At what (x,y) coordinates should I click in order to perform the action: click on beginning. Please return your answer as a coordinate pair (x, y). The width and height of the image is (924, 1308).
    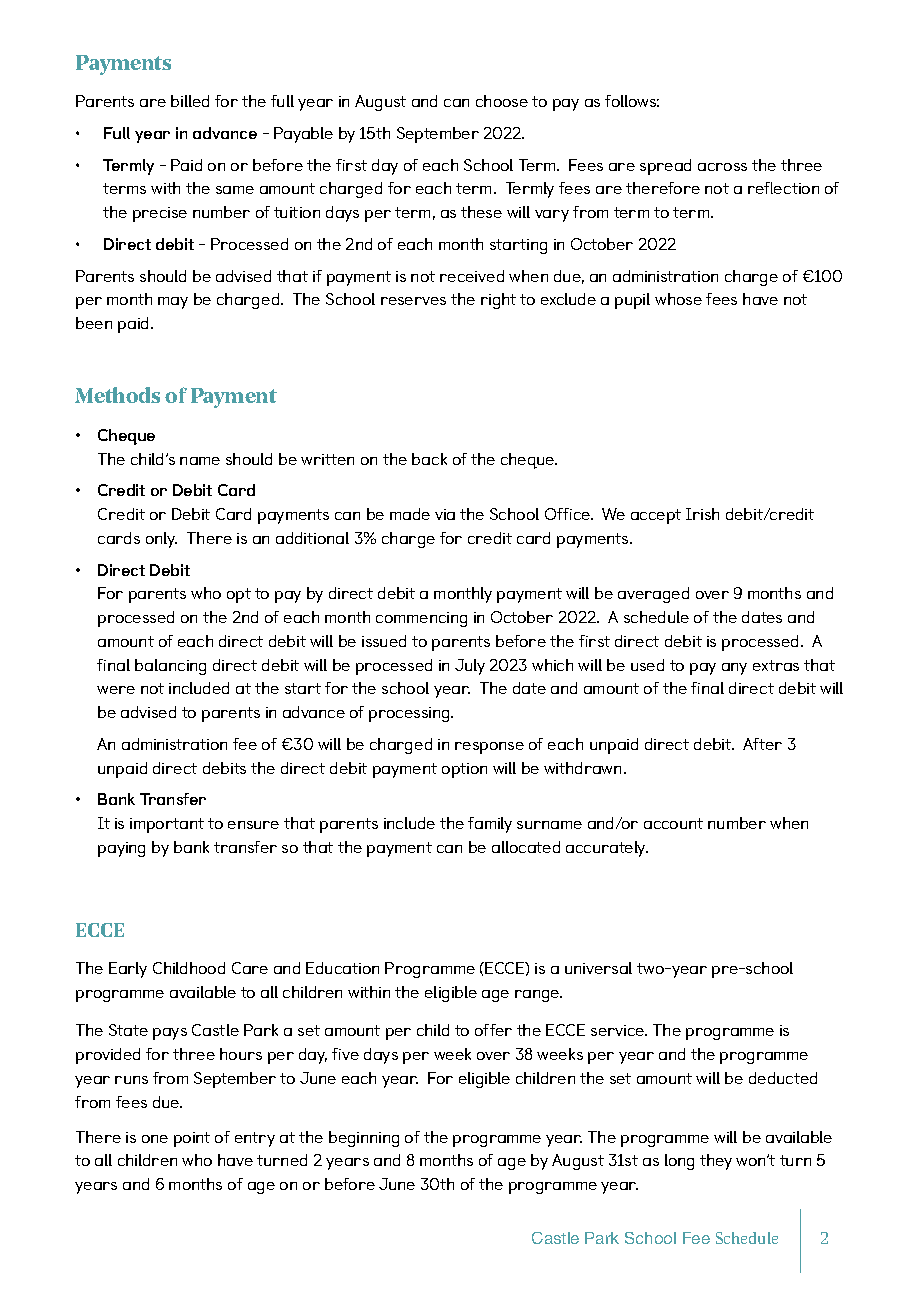
    Looking at the image, I should click on (364, 1139).
